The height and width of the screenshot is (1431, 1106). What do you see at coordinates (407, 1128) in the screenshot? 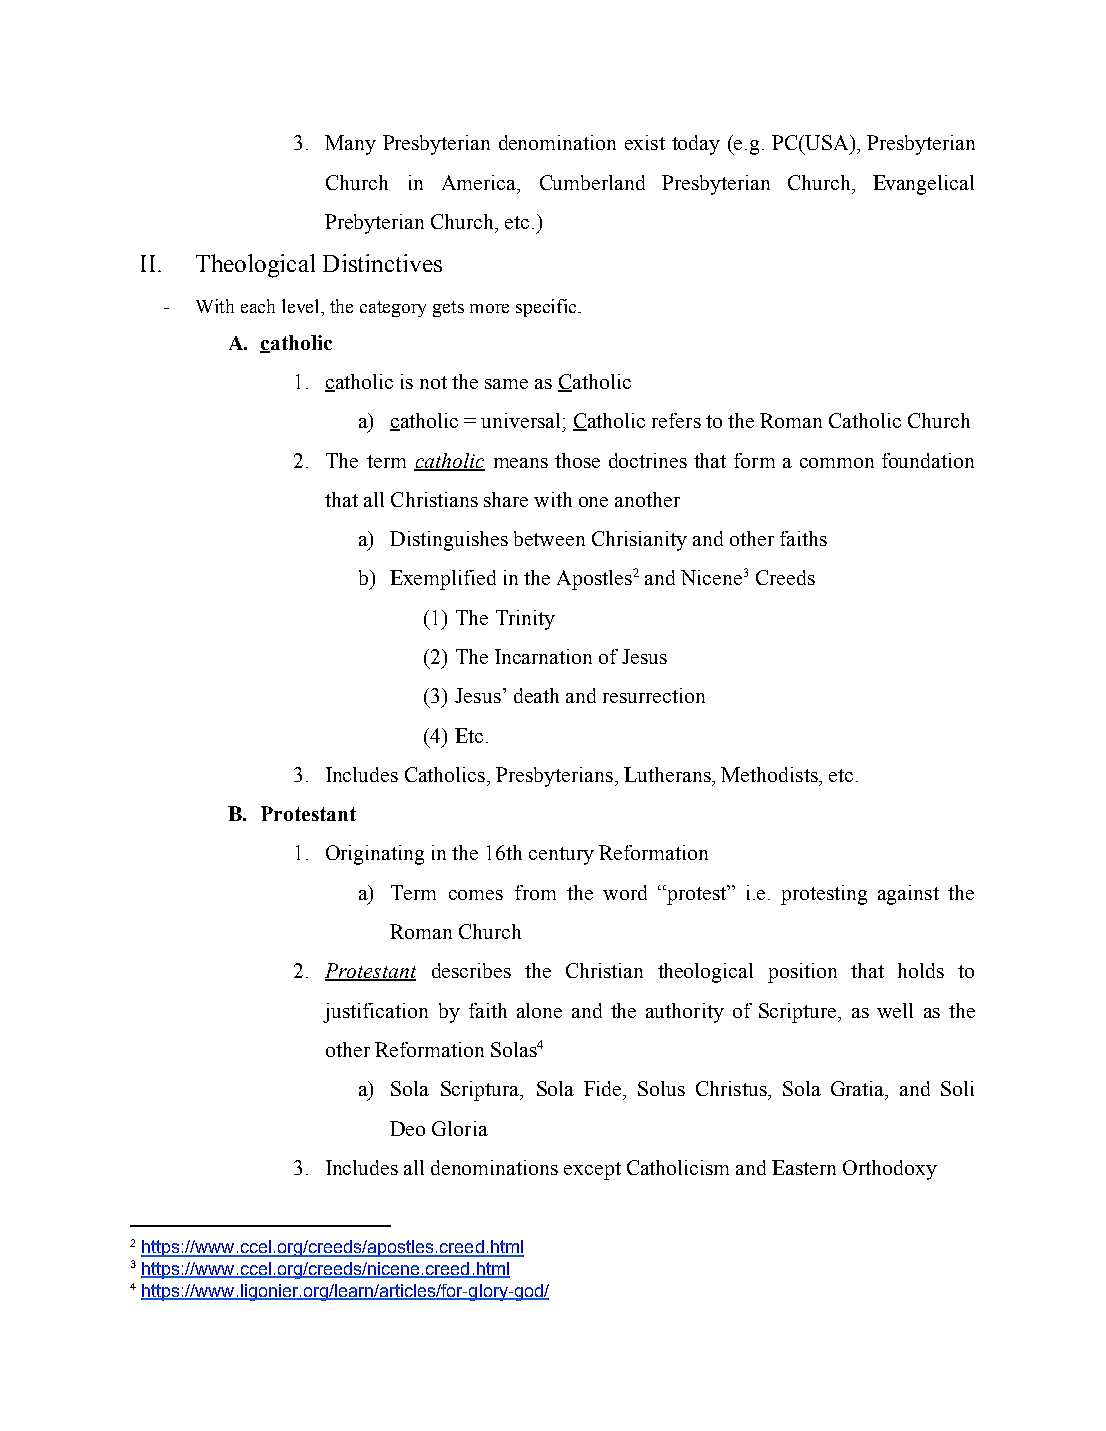
I see `Deo` at bounding box center [407, 1128].
